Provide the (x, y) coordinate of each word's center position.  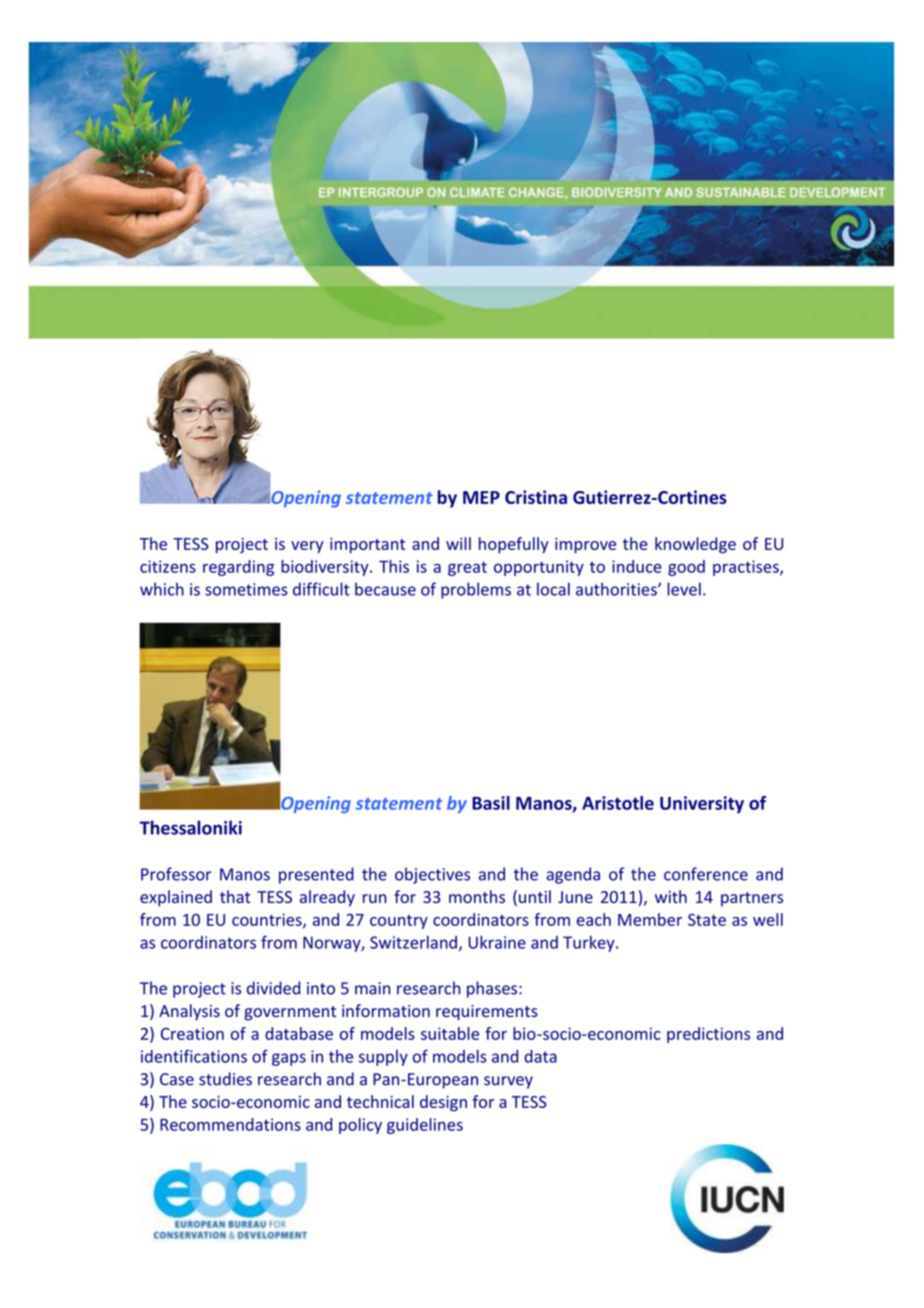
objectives (432, 875)
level (684, 589)
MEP (481, 497)
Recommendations (230, 1124)
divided (273, 988)
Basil (491, 803)
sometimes (246, 589)
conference (706, 874)
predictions (708, 1035)
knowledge (695, 545)
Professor (176, 874)
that (235, 896)
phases (493, 989)
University (702, 805)
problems (476, 590)
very (307, 547)
